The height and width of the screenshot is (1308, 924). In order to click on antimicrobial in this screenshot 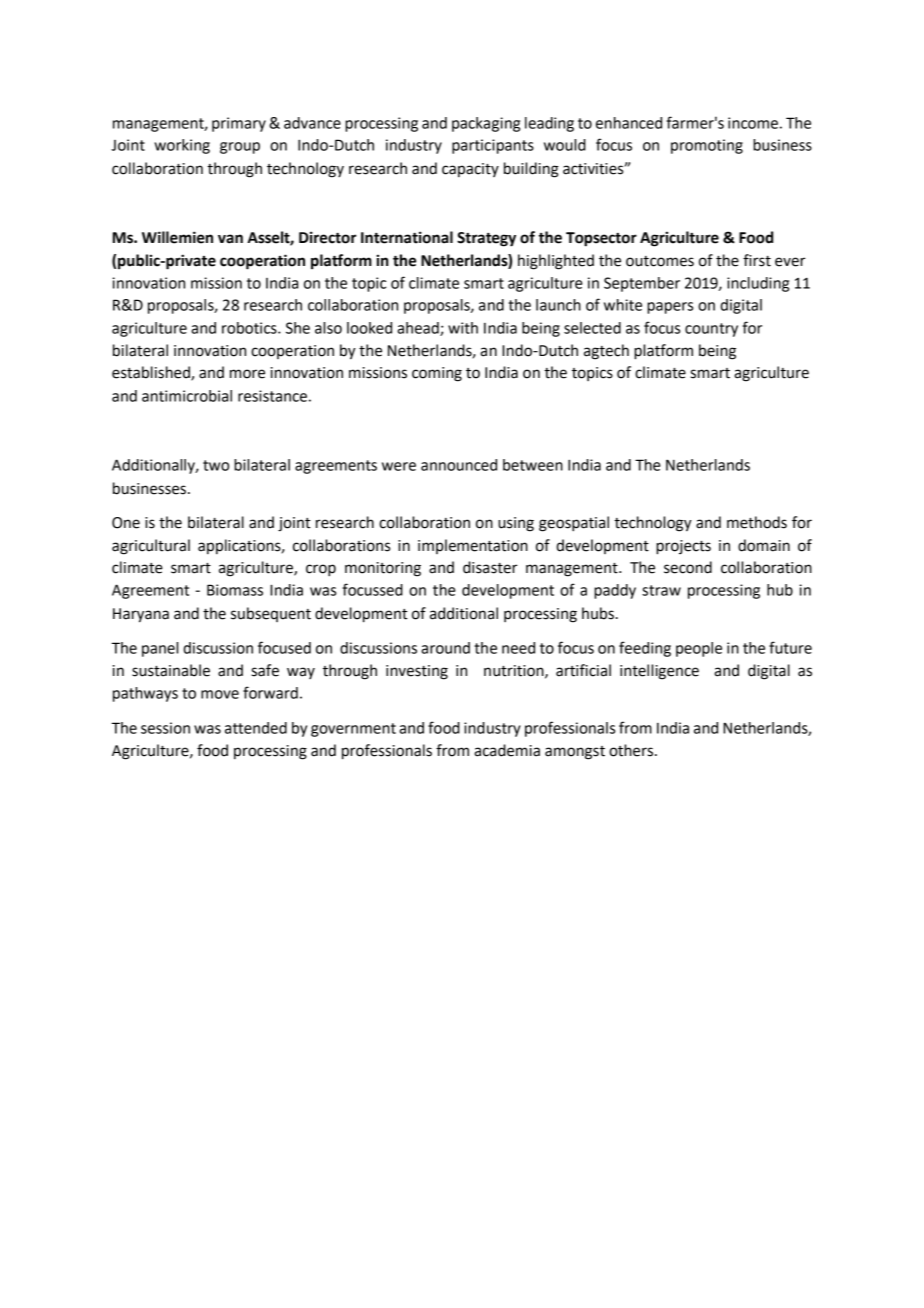, I will do `click(187, 396)`.
